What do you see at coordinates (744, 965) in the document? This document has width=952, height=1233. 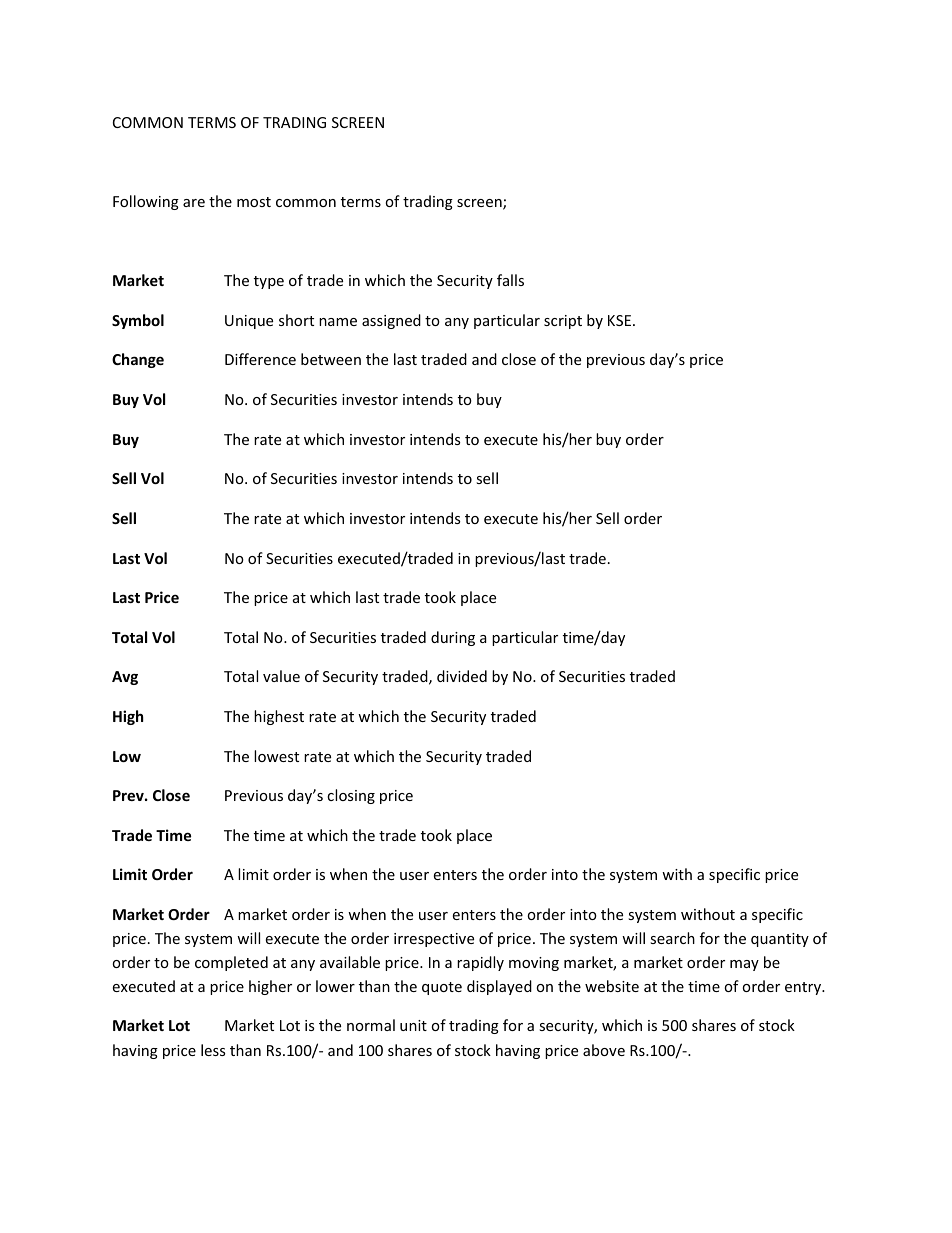 I see `may` at bounding box center [744, 965].
